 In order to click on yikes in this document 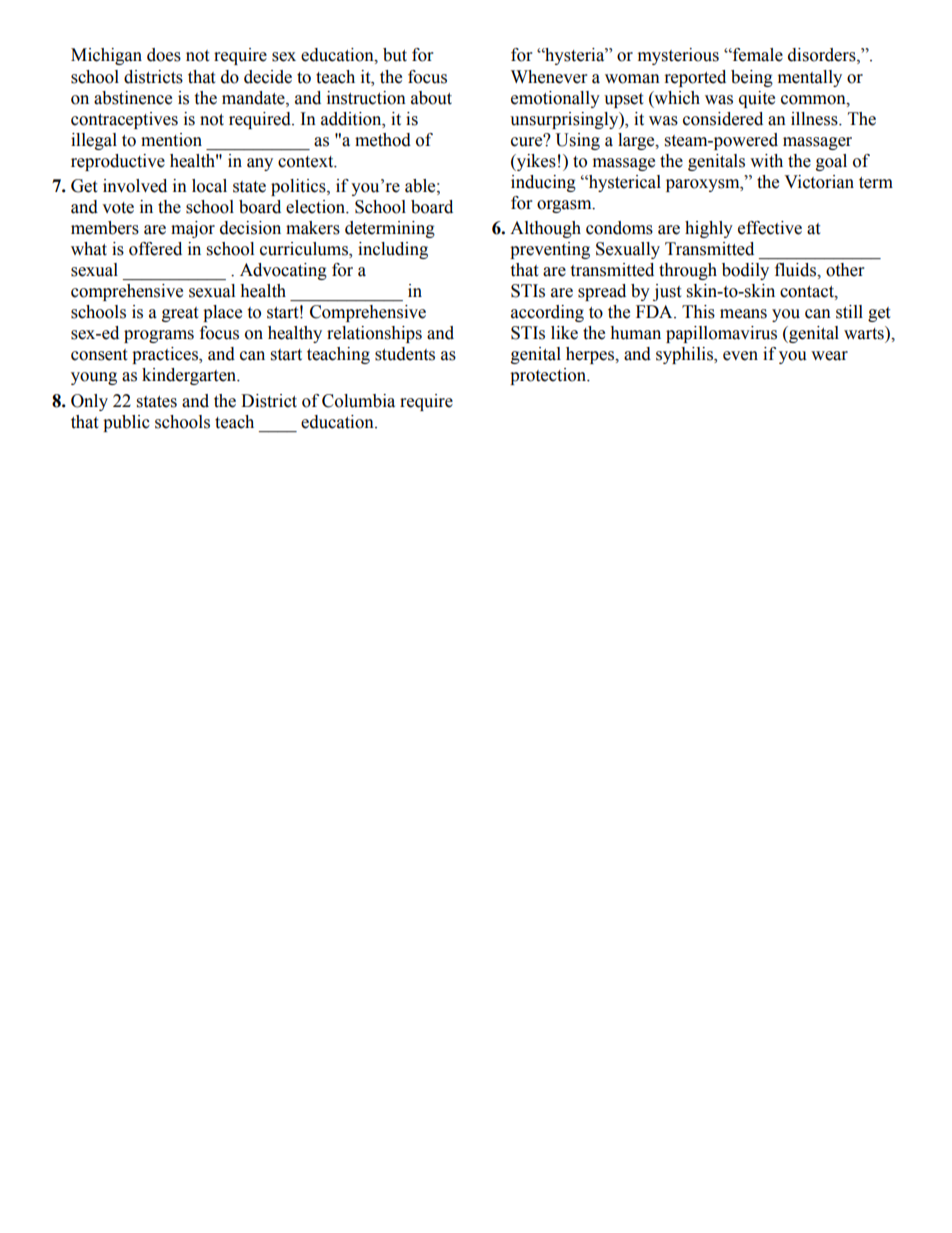, I will do `click(535, 162)`.
